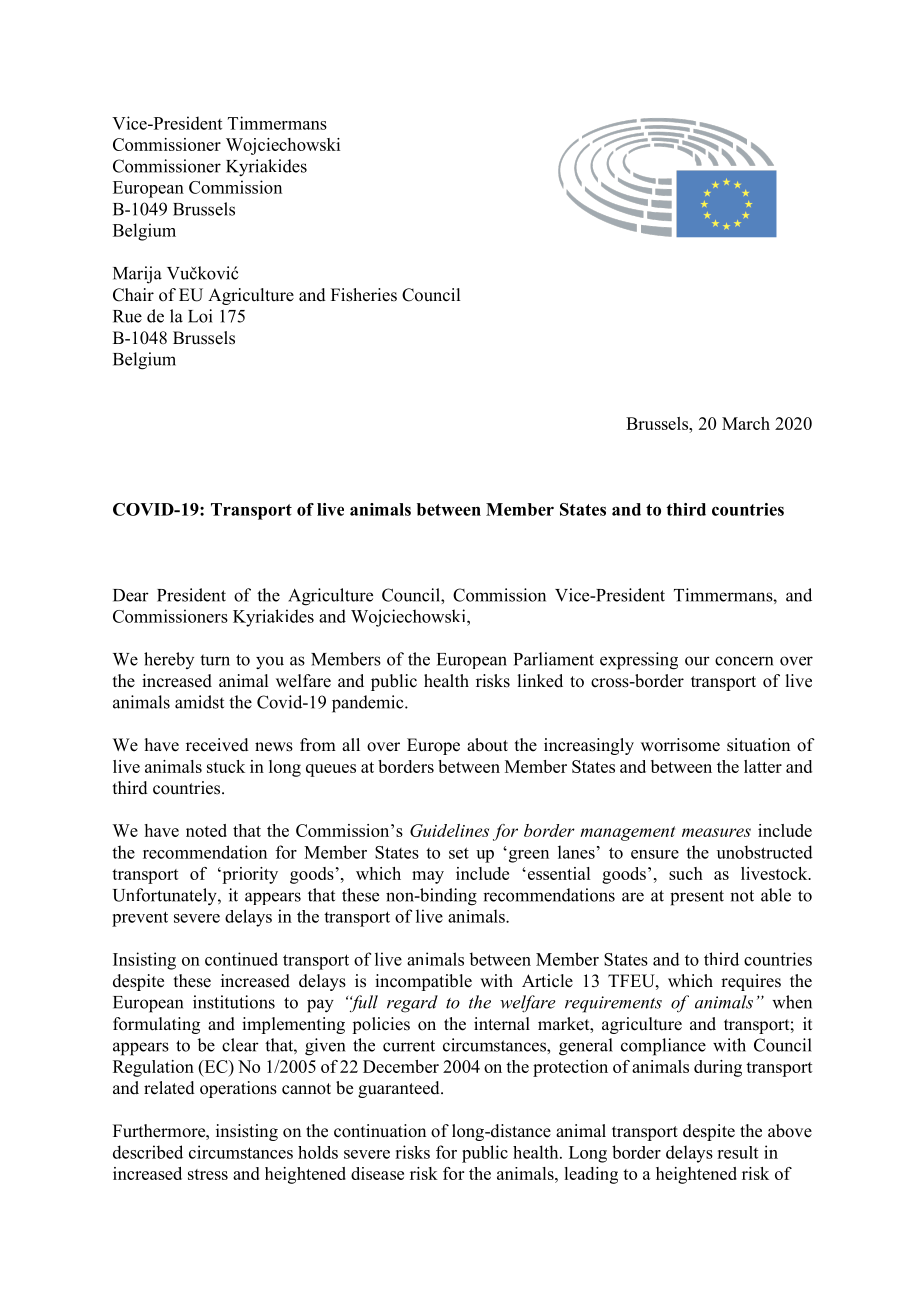 The width and height of the image is (924, 1308). I want to click on Loi, so click(200, 316).
